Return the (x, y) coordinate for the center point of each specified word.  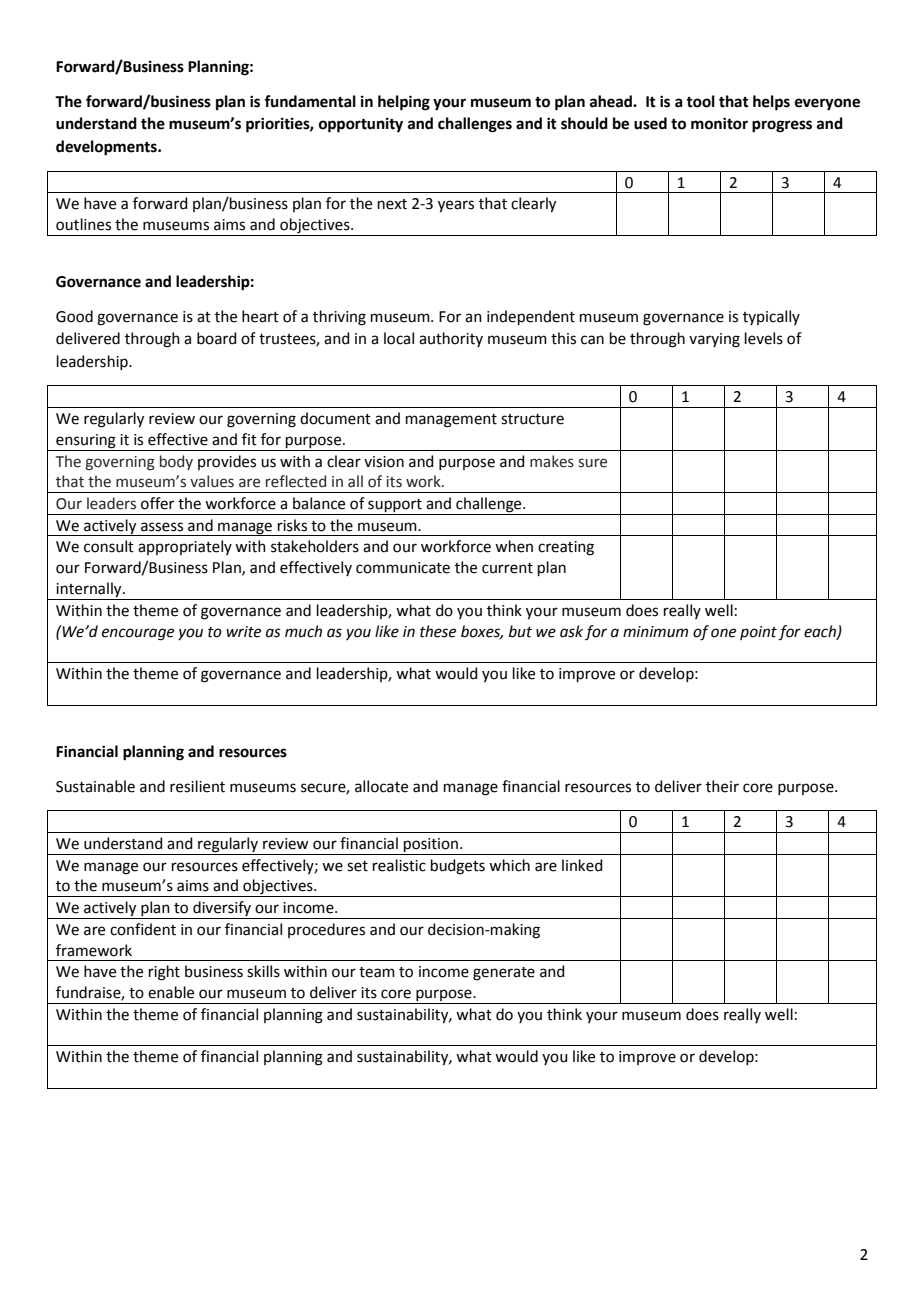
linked (582, 865)
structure (532, 419)
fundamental (310, 101)
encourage (138, 634)
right (164, 973)
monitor (719, 123)
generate (504, 974)
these (438, 631)
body (176, 462)
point (758, 633)
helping (404, 103)
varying (714, 340)
